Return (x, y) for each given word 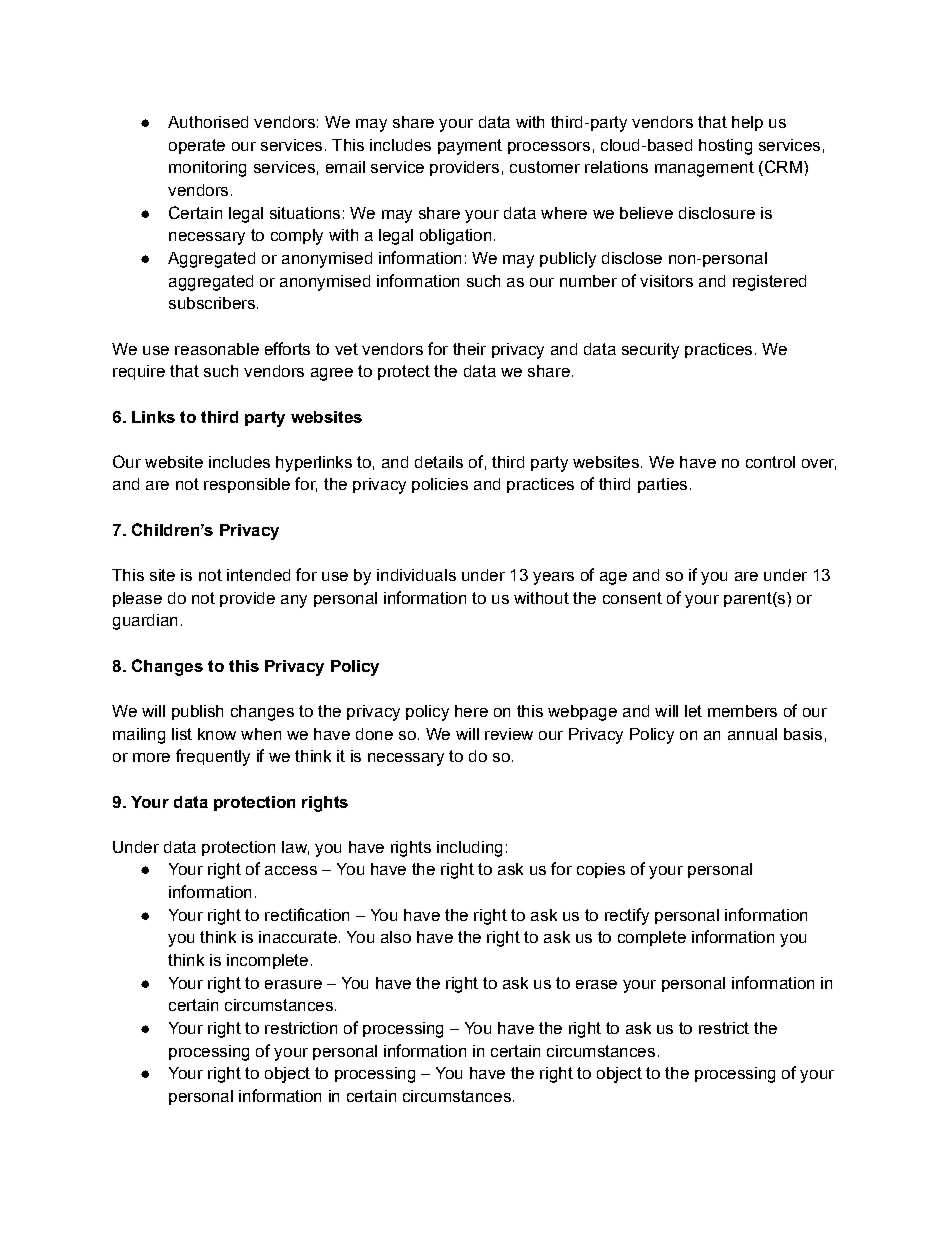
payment (470, 147)
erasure (293, 984)
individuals (416, 575)
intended (258, 575)
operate (197, 146)
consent (632, 598)
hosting (725, 147)
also (396, 937)
